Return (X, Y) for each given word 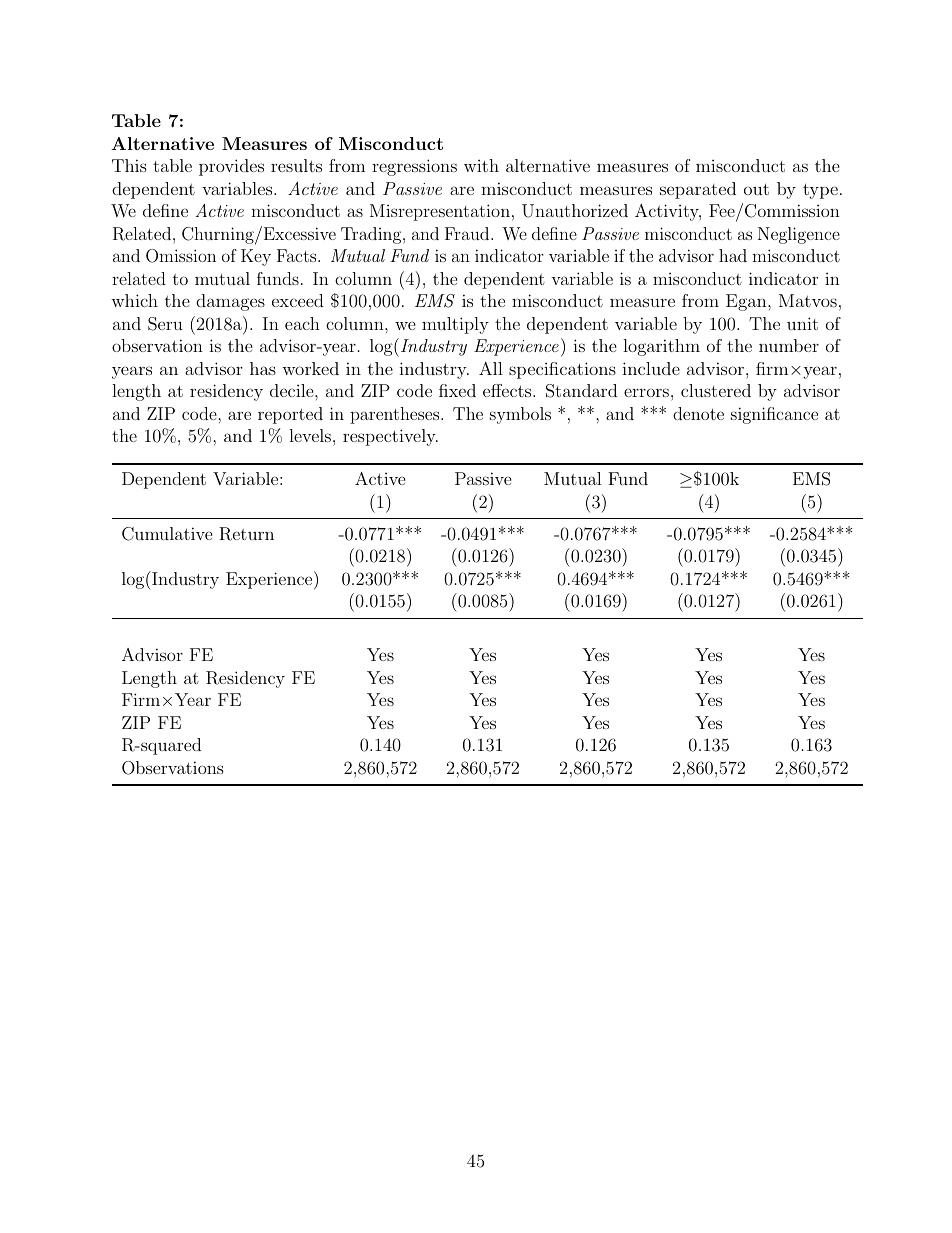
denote (698, 413)
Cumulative (167, 534)
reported (290, 415)
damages (230, 302)
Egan (747, 302)
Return (246, 534)
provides (231, 167)
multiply (455, 325)
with (481, 165)
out (756, 189)
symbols (520, 415)
